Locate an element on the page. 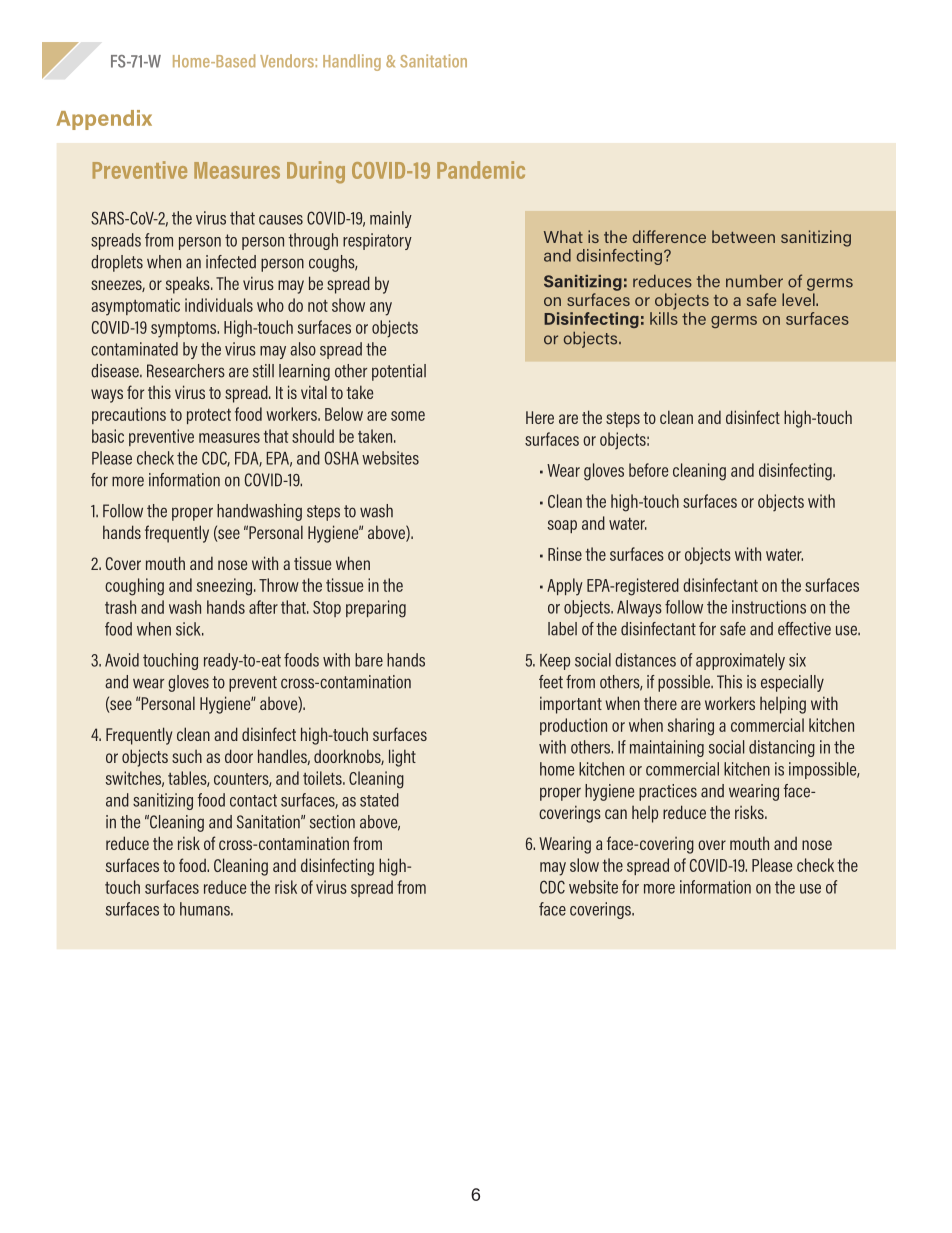 This page has width=952, height=1233. Appendix is located at coordinates (104, 120).
